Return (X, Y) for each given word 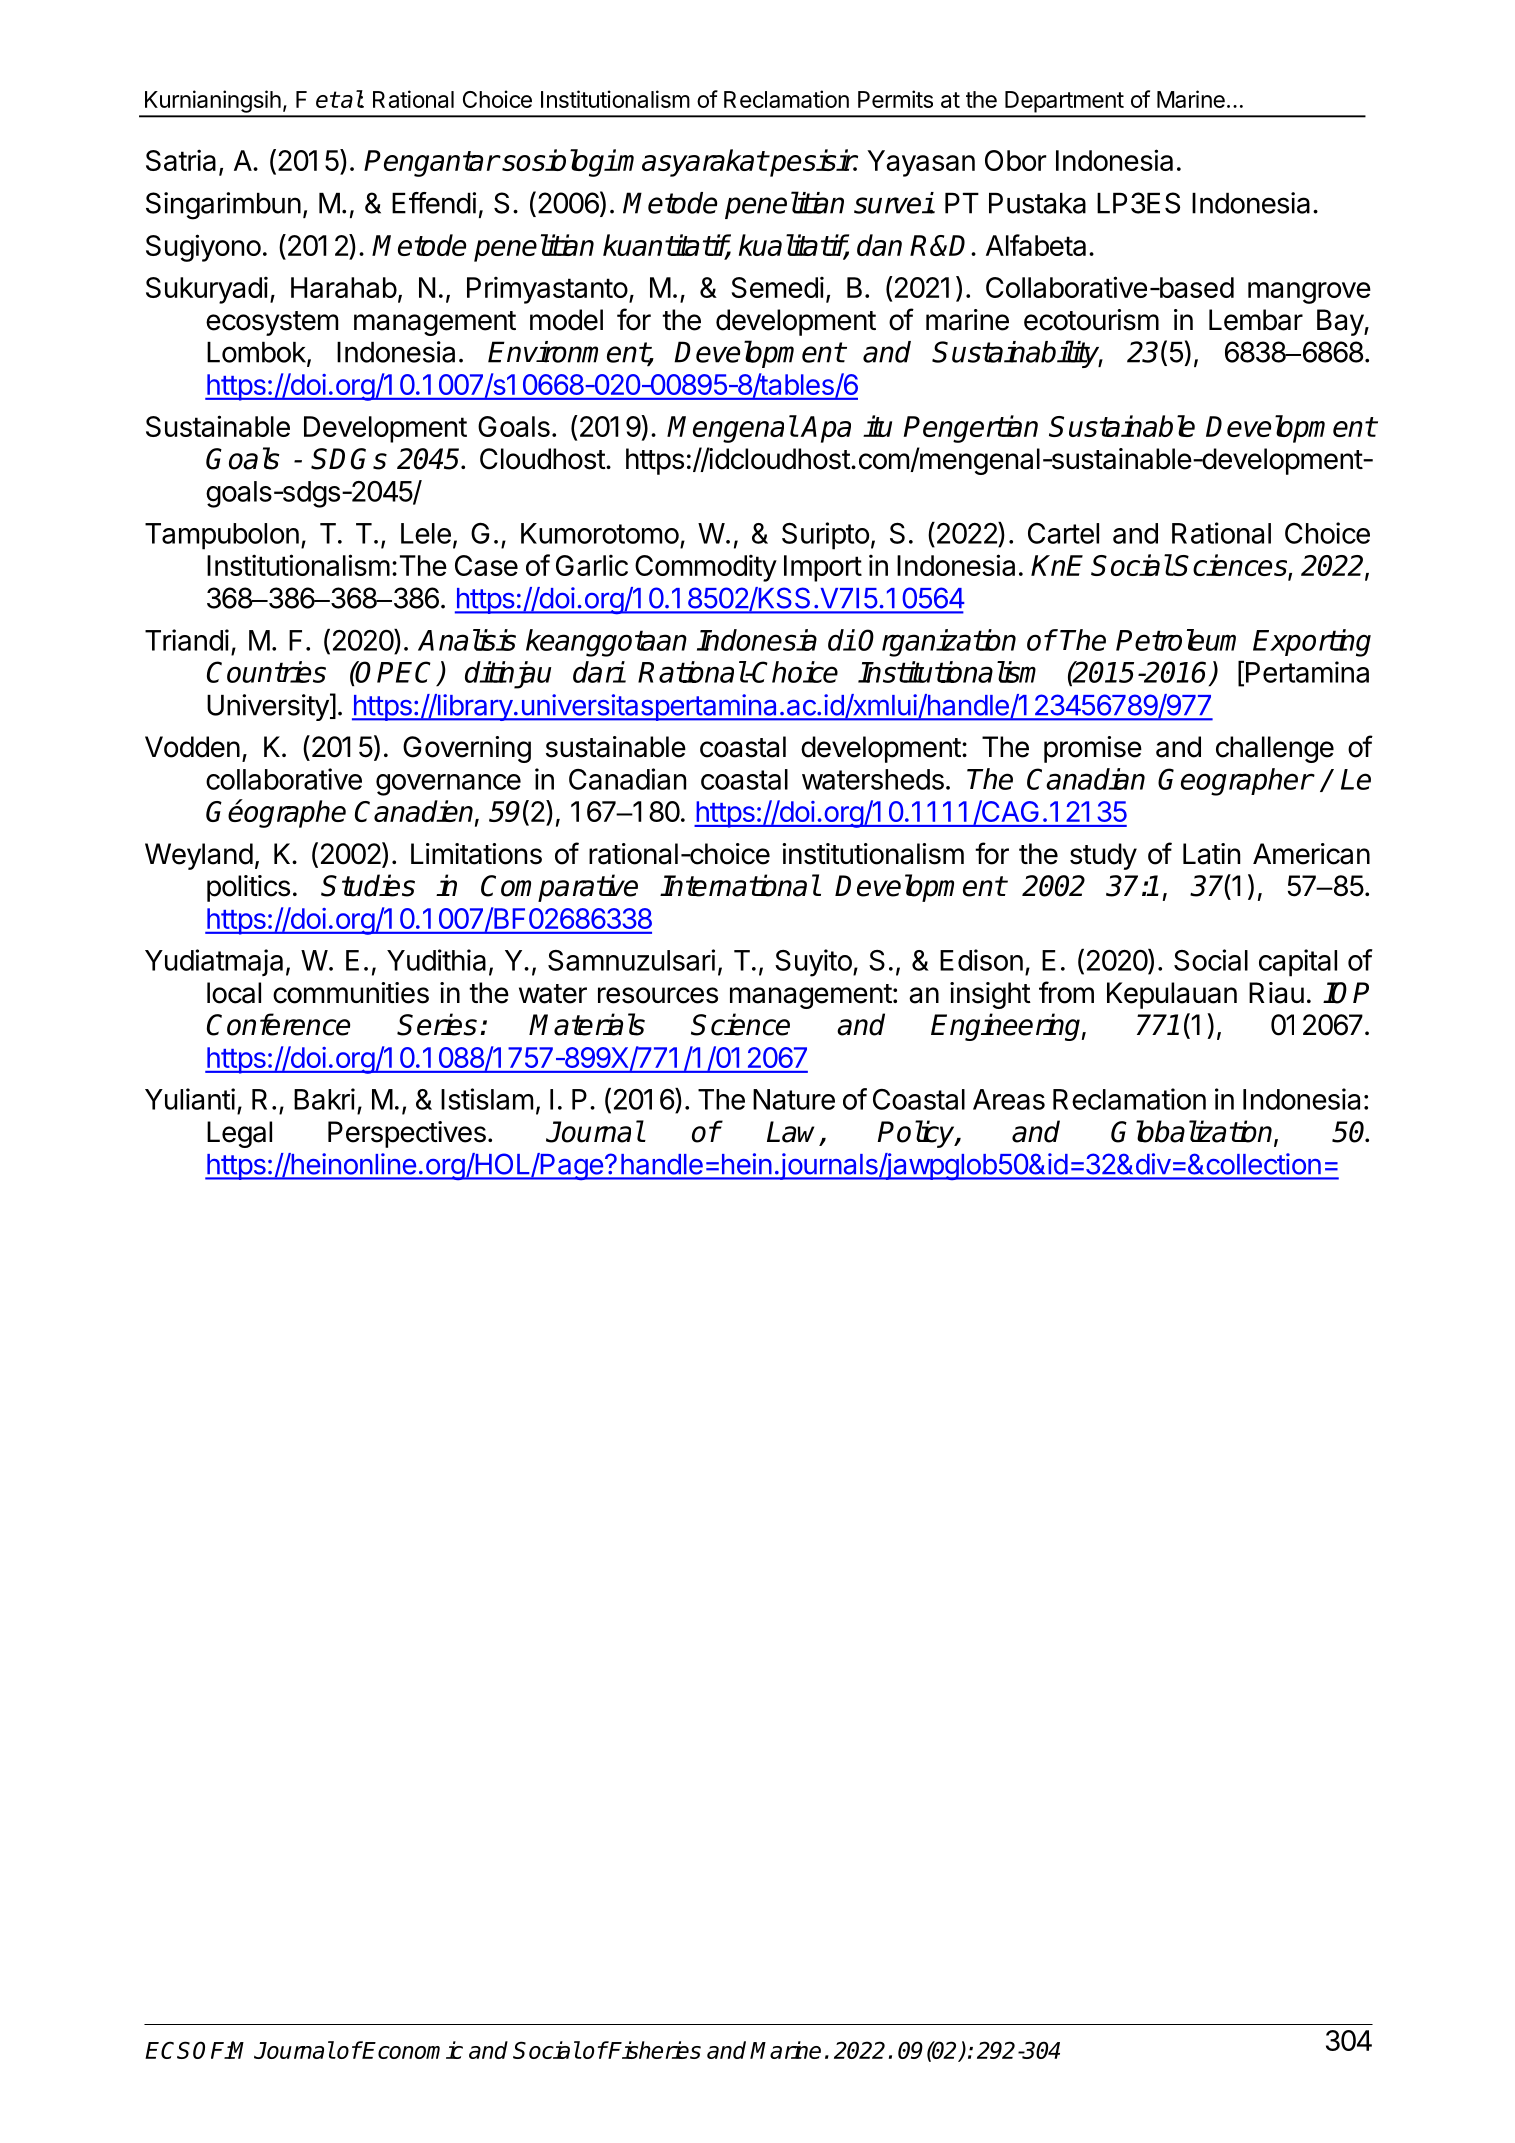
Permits (895, 99)
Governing (467, 749)
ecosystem (272, 323)
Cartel (1063, 533)
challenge (1275, 749)
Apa (825, 429)
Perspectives (407, 1134)
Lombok (257, 353)
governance (448, 785)
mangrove (1309, 293)
